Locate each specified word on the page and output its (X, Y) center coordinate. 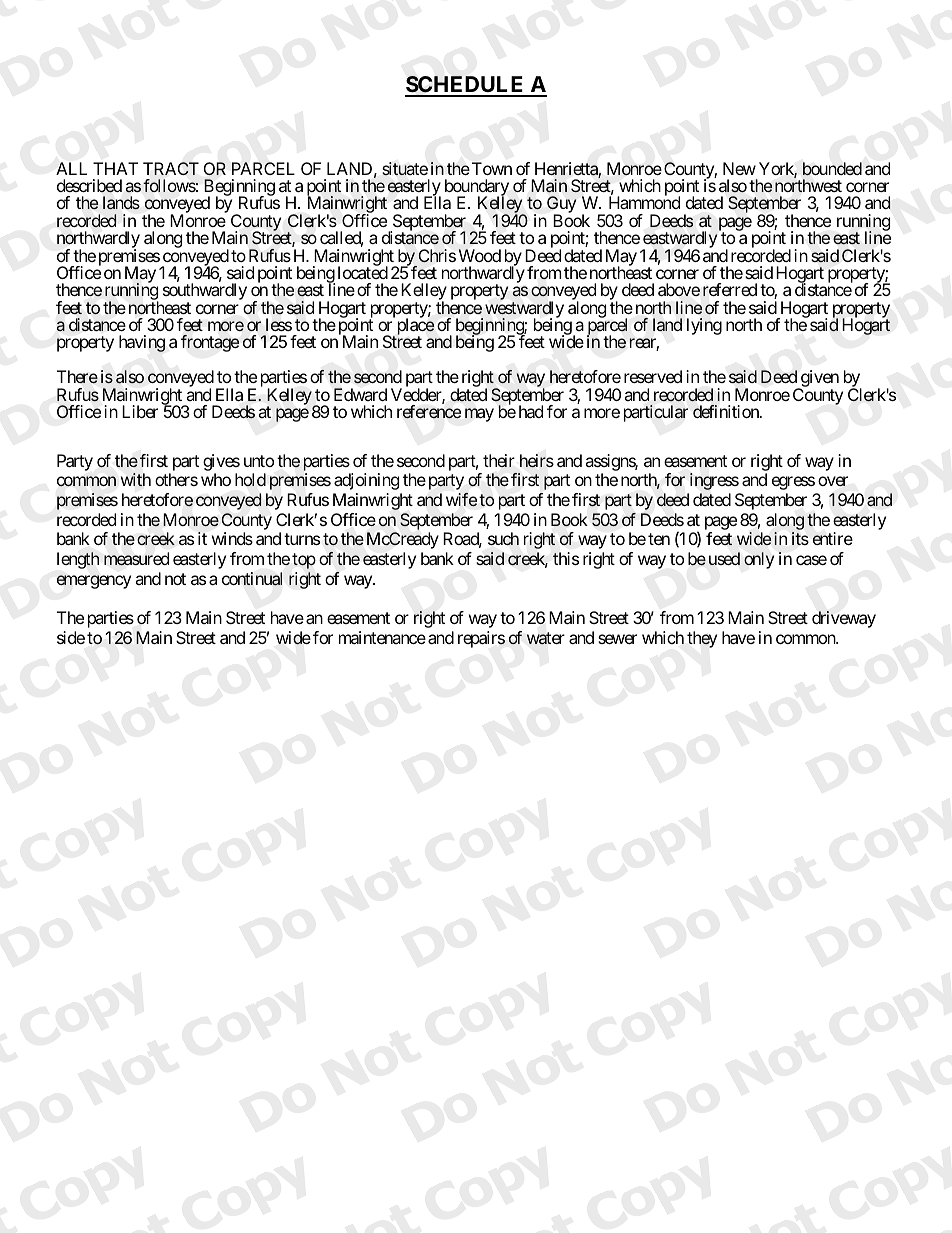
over (833, 481)
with (136, 479)
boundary (477, 189)
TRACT (171, 168)
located (363, 272)
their (499, 460)
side (71, 637)
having (142, 343)
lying (704, 326)
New (739, 168)
